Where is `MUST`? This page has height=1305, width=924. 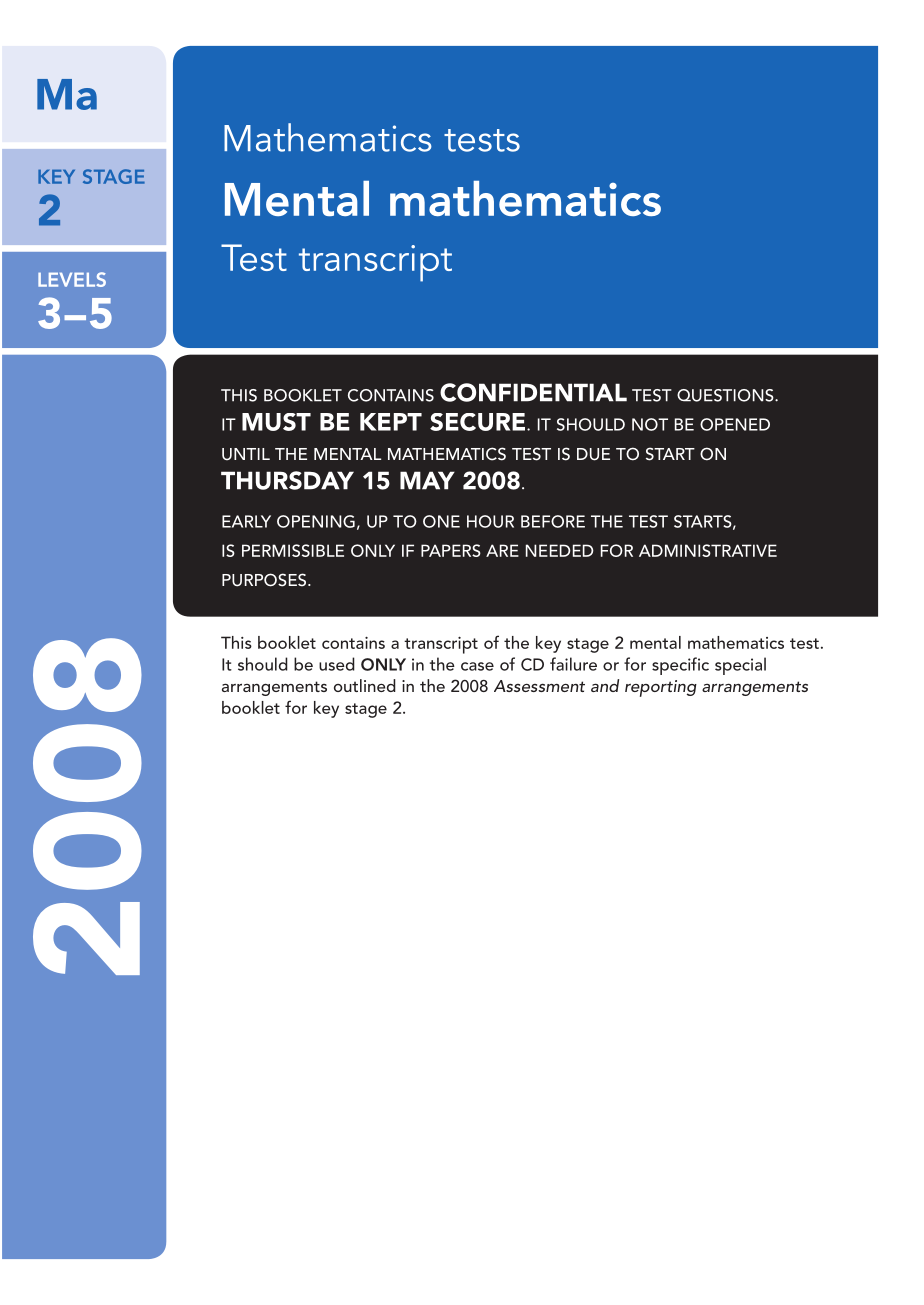 MUST is located at coordinates (276, 422).
